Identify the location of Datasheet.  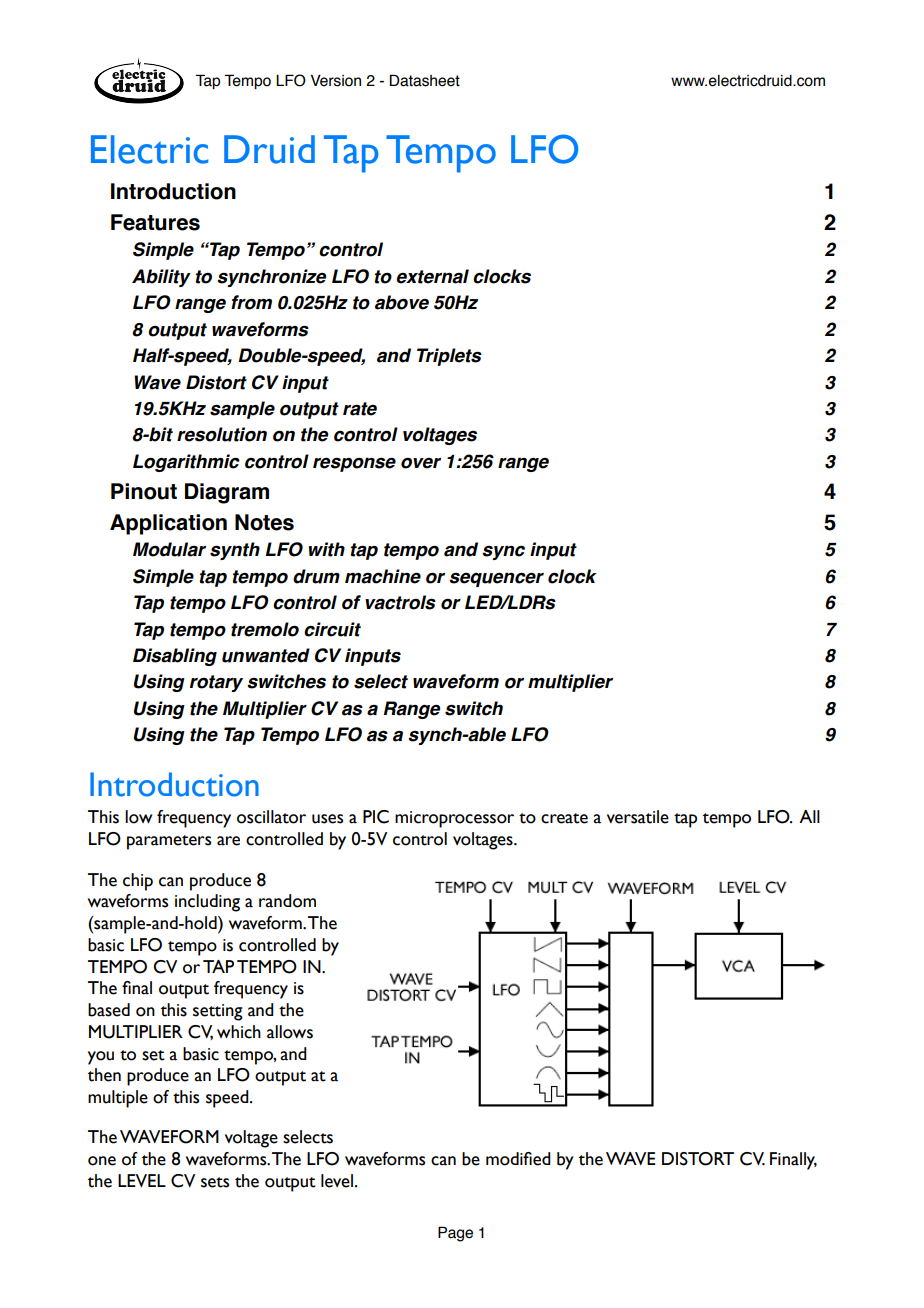
(424, 80).
